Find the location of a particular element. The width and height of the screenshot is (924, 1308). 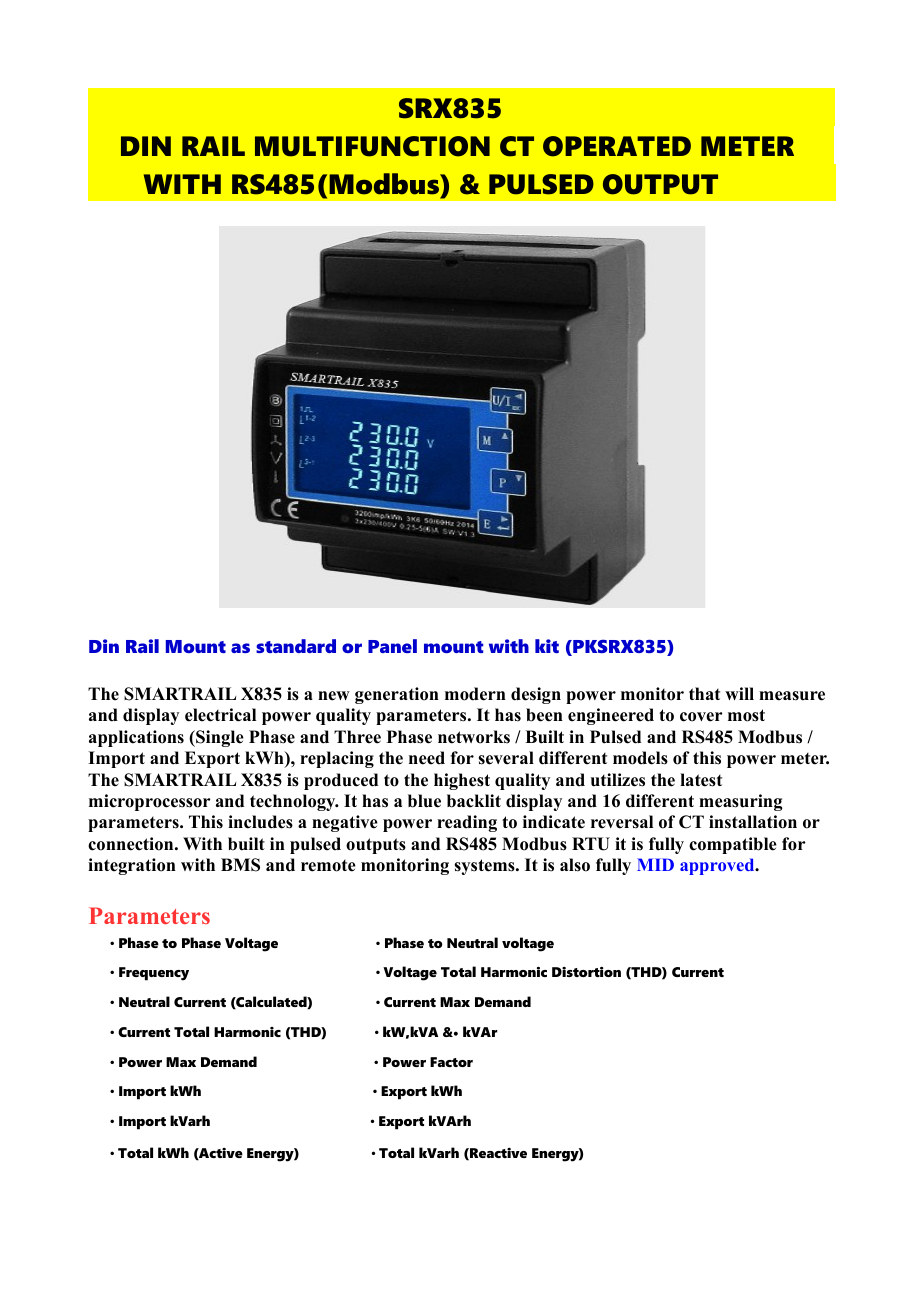

will is located at coordinates (739, 693).
